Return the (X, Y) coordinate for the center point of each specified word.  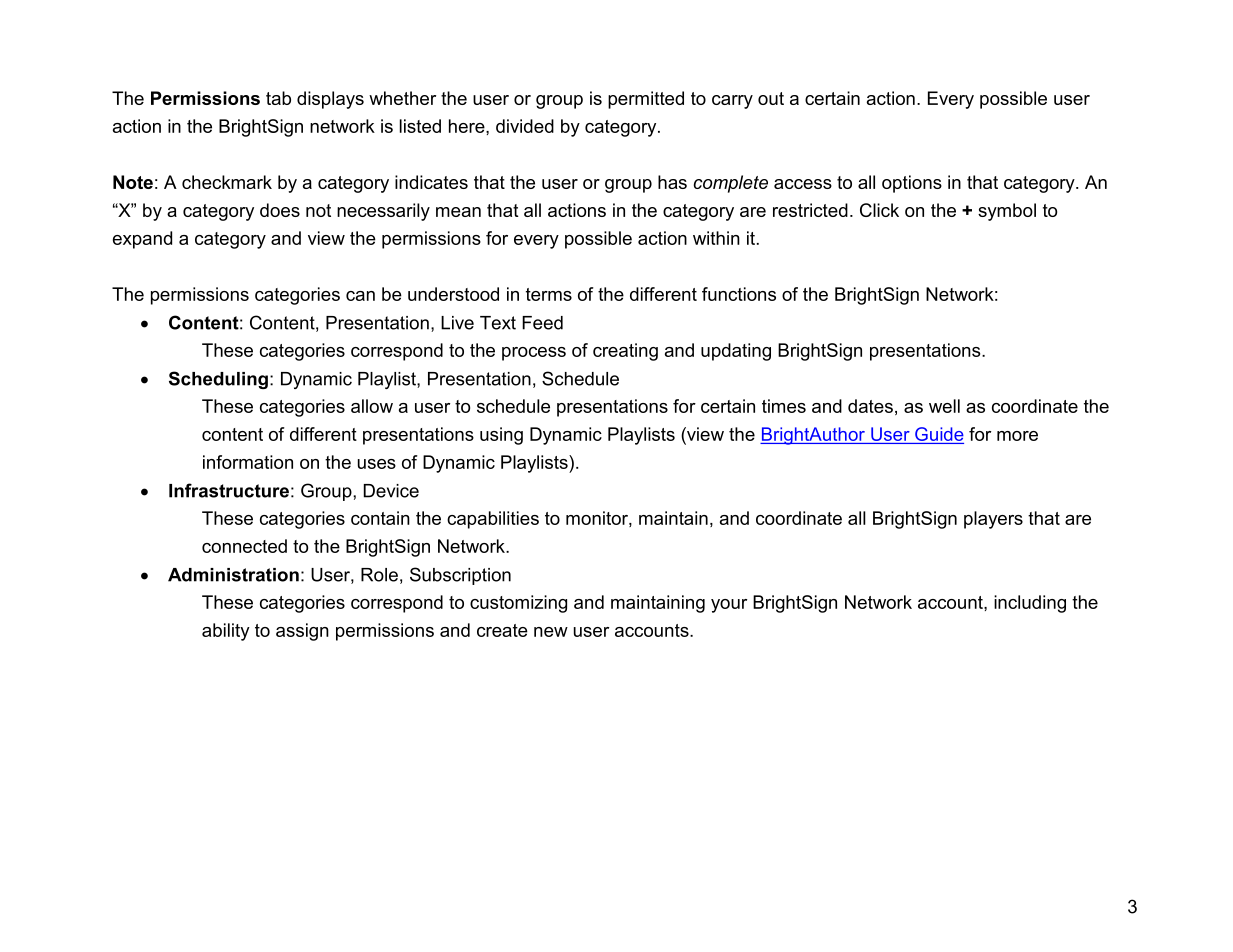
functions (739, 294)
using (501, 436)
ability (226, 632)
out (771, 98)
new (551, 632)
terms (549, 294)
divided (525, 126)
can (360, 296)
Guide (939, 434)
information (248, 462)
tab (278, 98)
